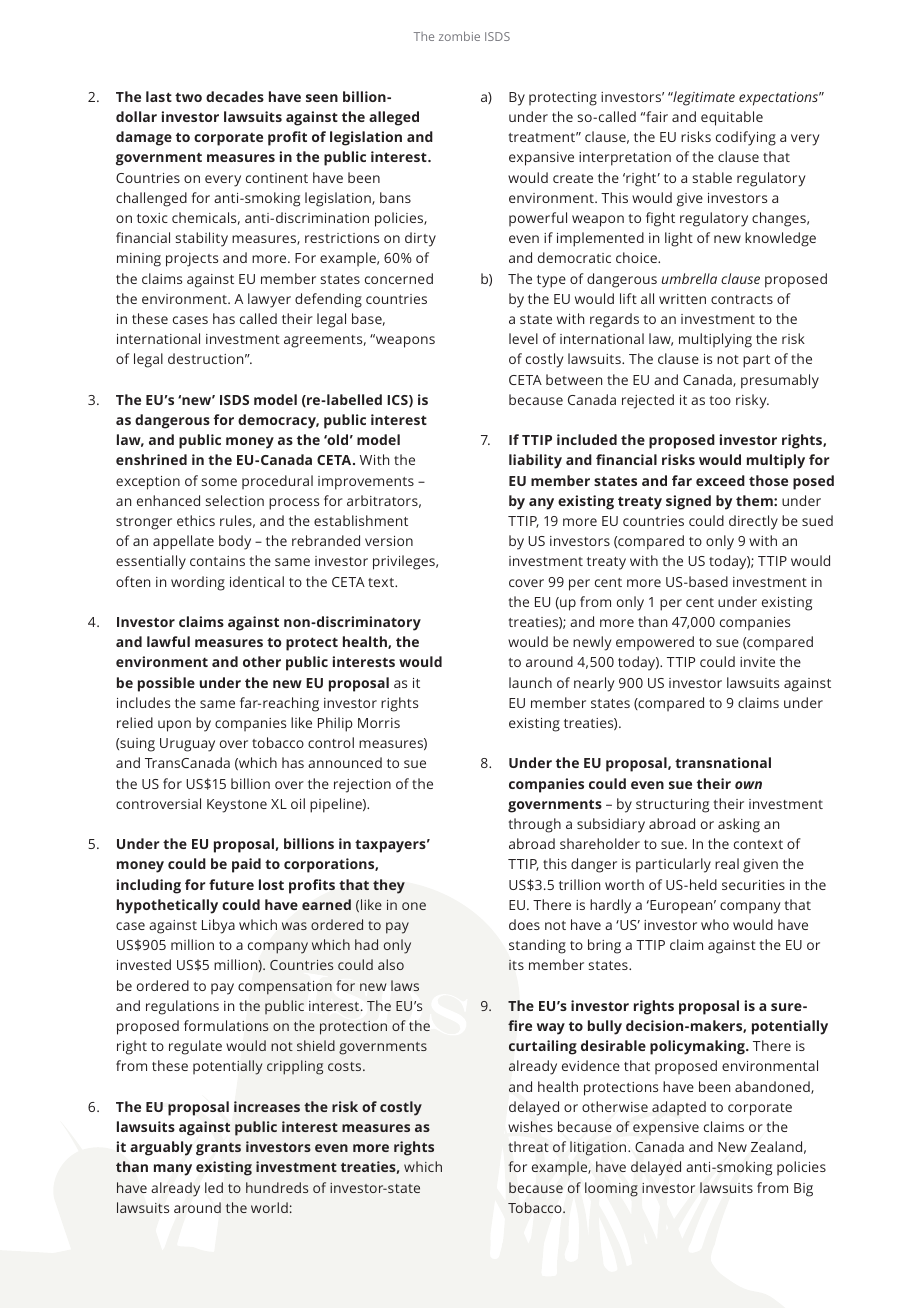  Describe the element at coordinates (459, 36) in the screenshot. I see `zombie` at that location.
